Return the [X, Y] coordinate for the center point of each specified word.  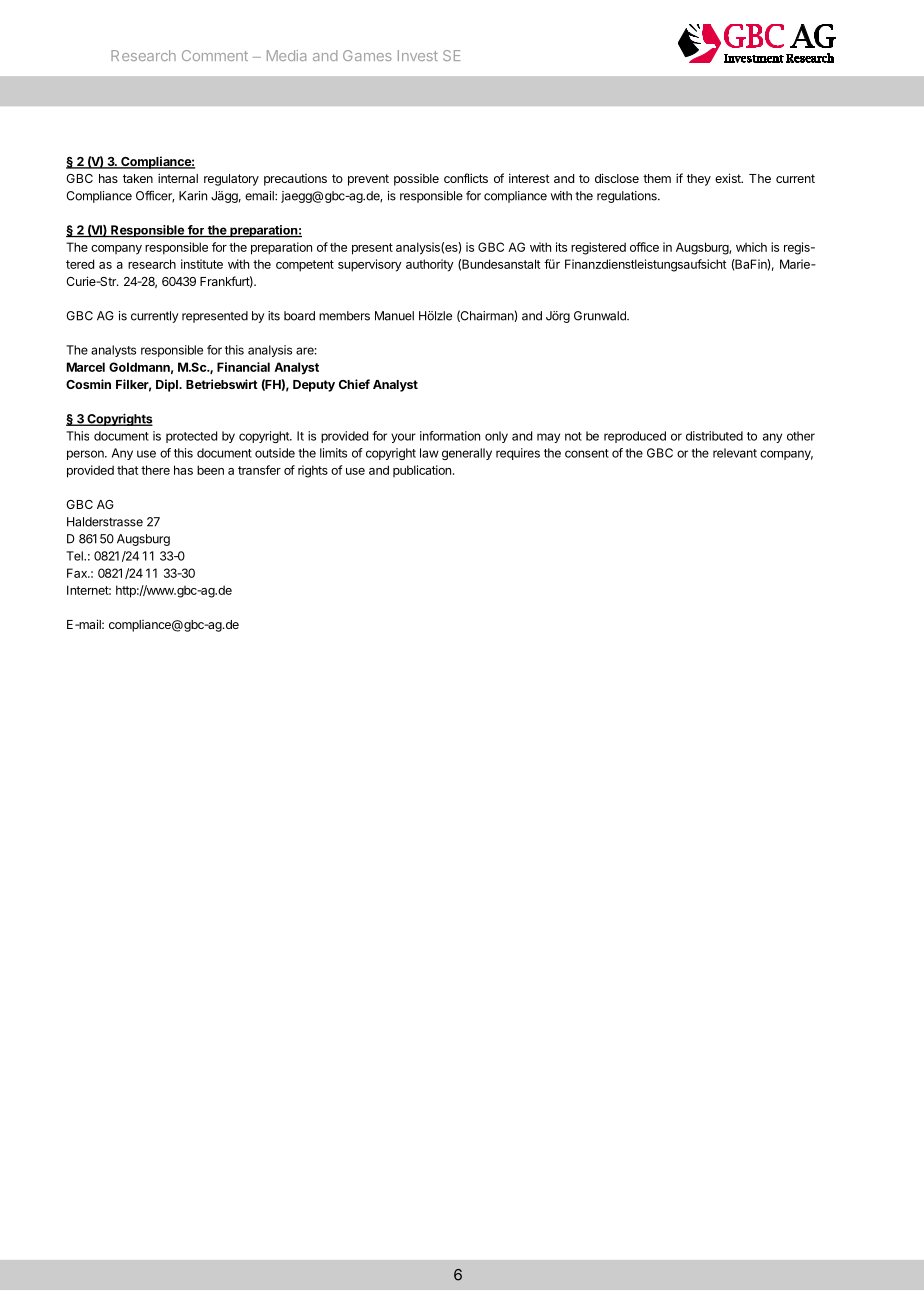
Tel [75, 556]
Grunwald [601, 316]
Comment [215, 55]
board [299, 316]
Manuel [394, 316]
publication [422, 471]
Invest [418, 55]
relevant [735, 453]
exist [729, 178]
